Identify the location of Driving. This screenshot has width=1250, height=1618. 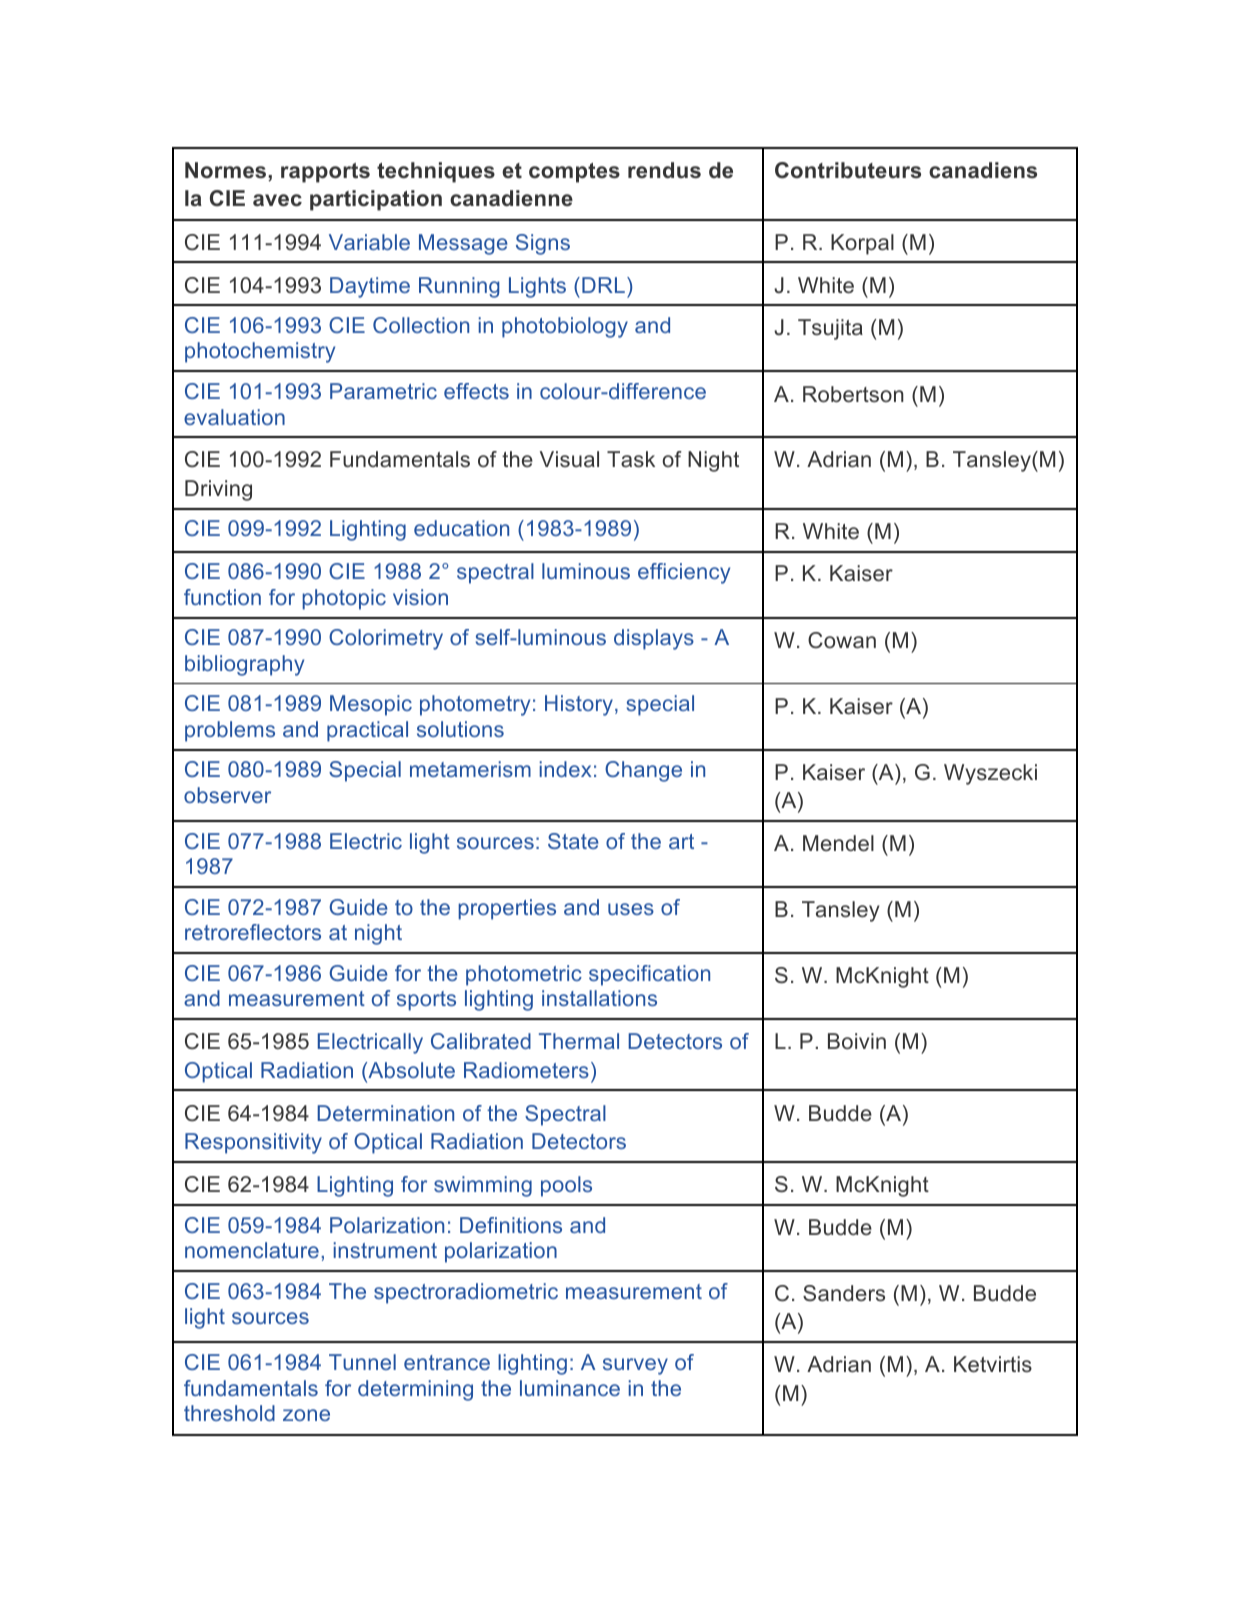
(218, 490).
